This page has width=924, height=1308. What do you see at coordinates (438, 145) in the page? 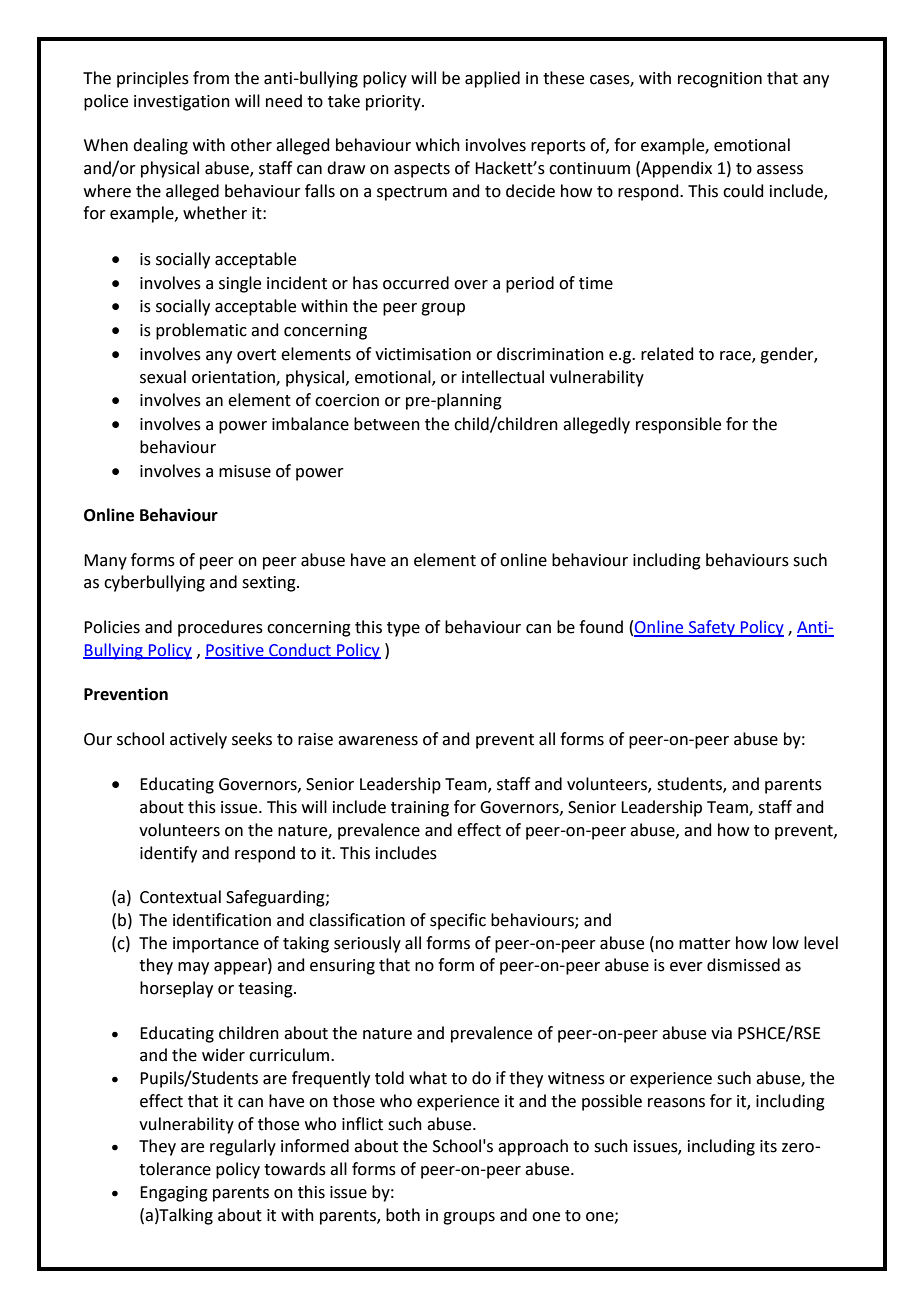
I see `which` at bounding box center [438, 145].
